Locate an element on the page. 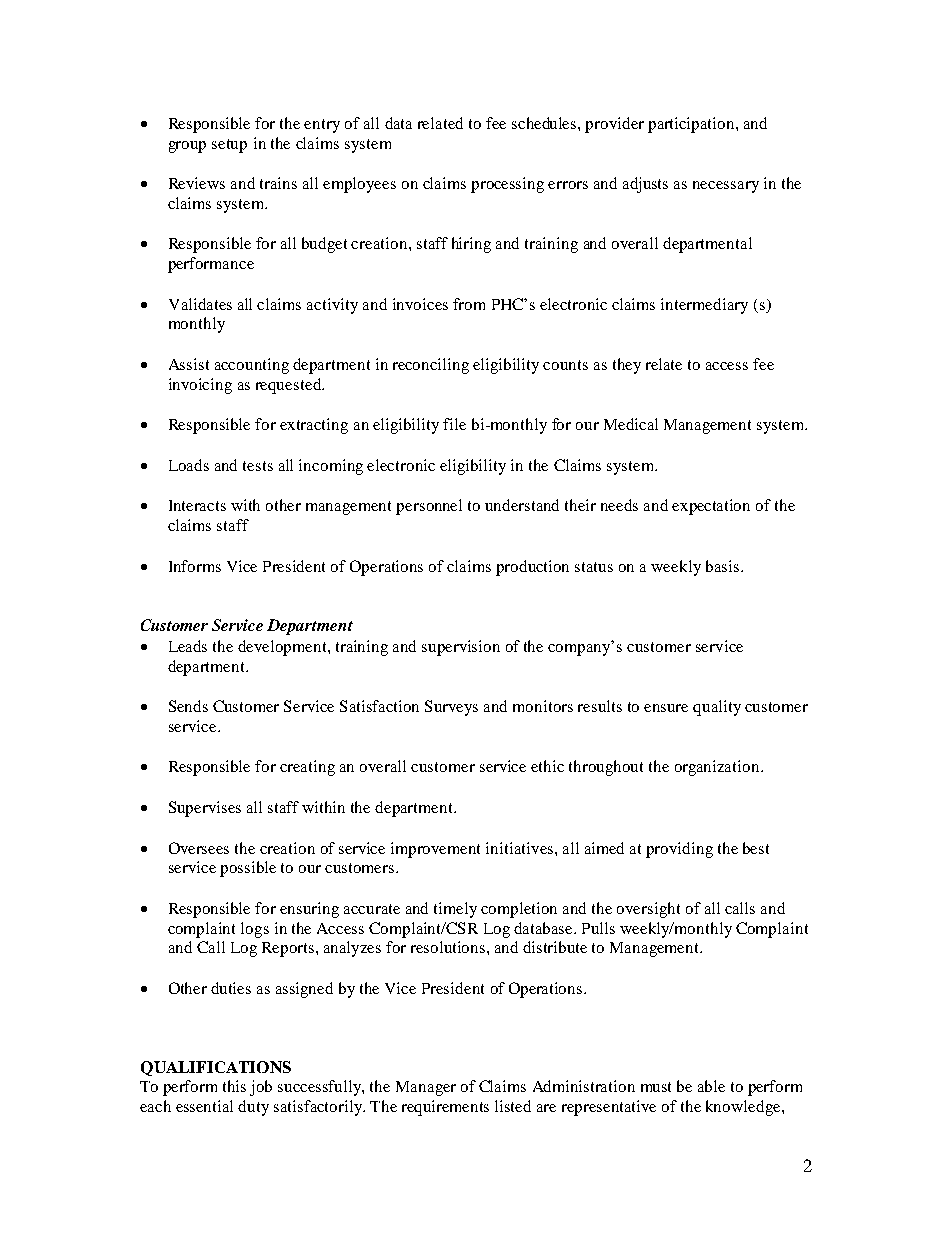  participation is located at coordinates (692, 125).
